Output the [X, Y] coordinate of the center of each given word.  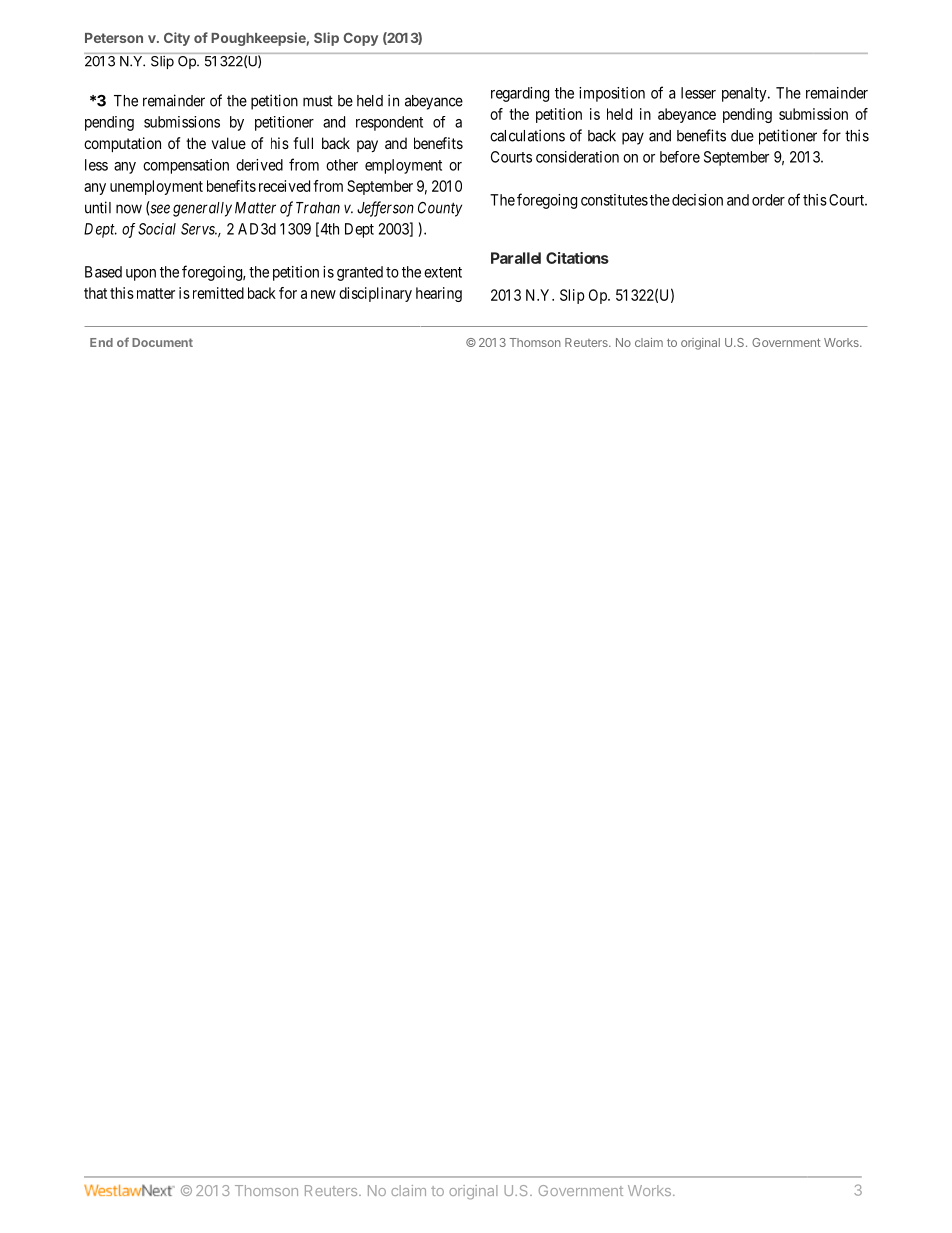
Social [157, 229]
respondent [389, 123]
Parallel [516, 258]
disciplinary [375, 294]
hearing [439, 294]
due [742, 136]
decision [697, 200]
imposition [612, 94]
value [229, 143]
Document [162, 342]
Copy [360, 39]
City [177, 39]
